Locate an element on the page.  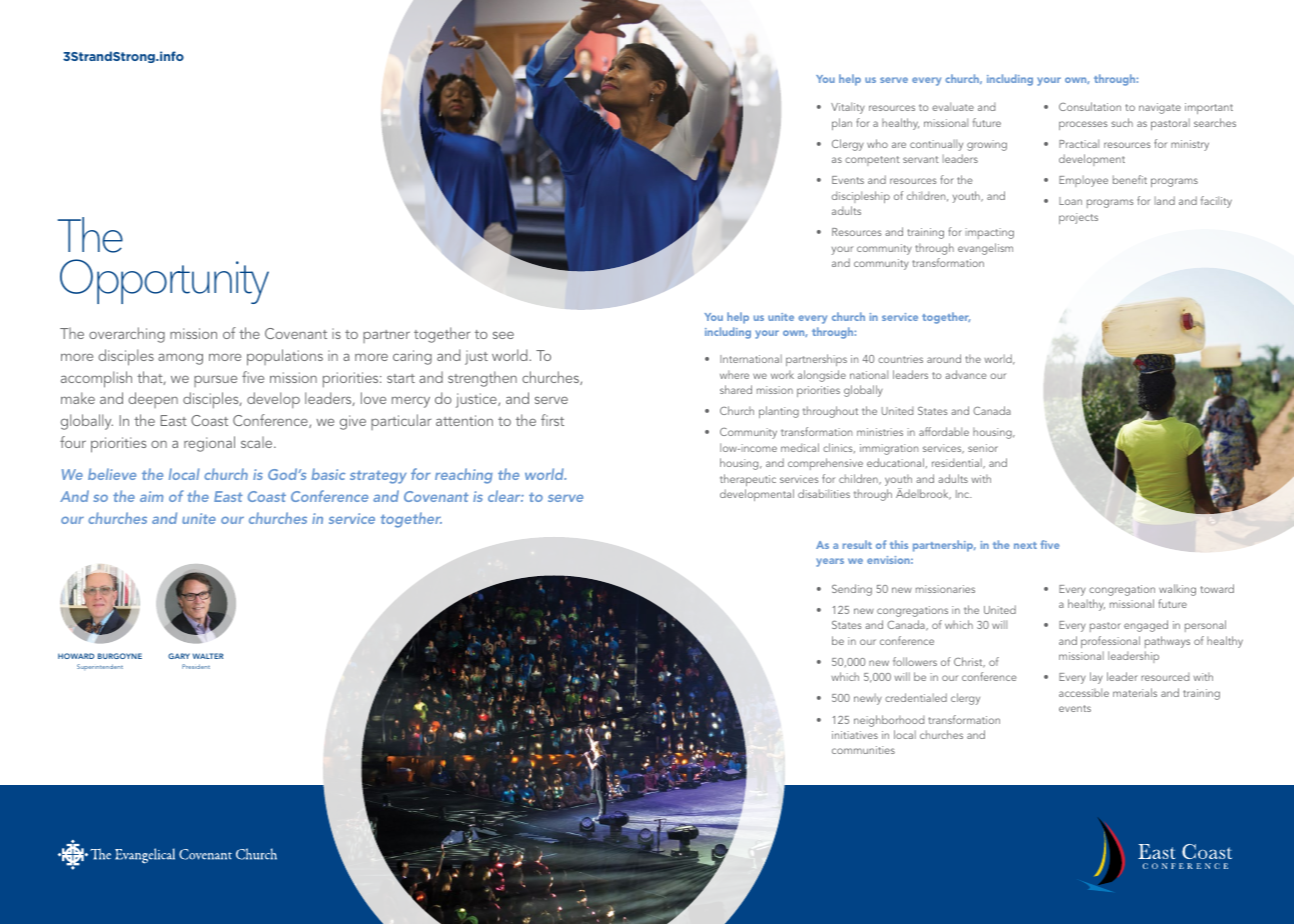
processes is located at coordinates (1083, 125).
